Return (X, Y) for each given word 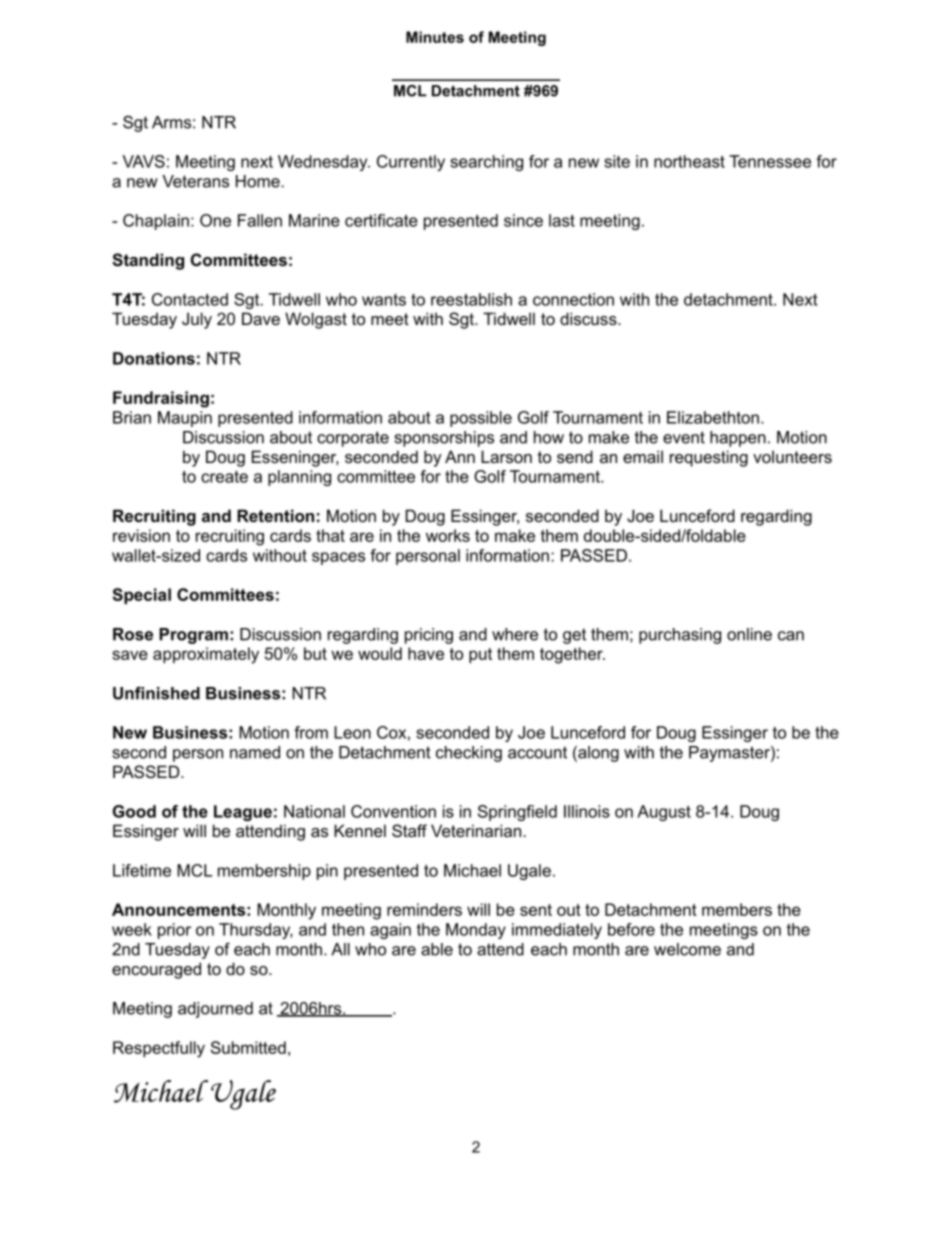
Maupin (185, 419)
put (480, 655)
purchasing (680, 636)
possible (481, 419)
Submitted (248, 1047)
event (684, 437)
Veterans (195, 181)
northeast (689, 161)
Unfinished (156, 693)
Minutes (435, 37)
